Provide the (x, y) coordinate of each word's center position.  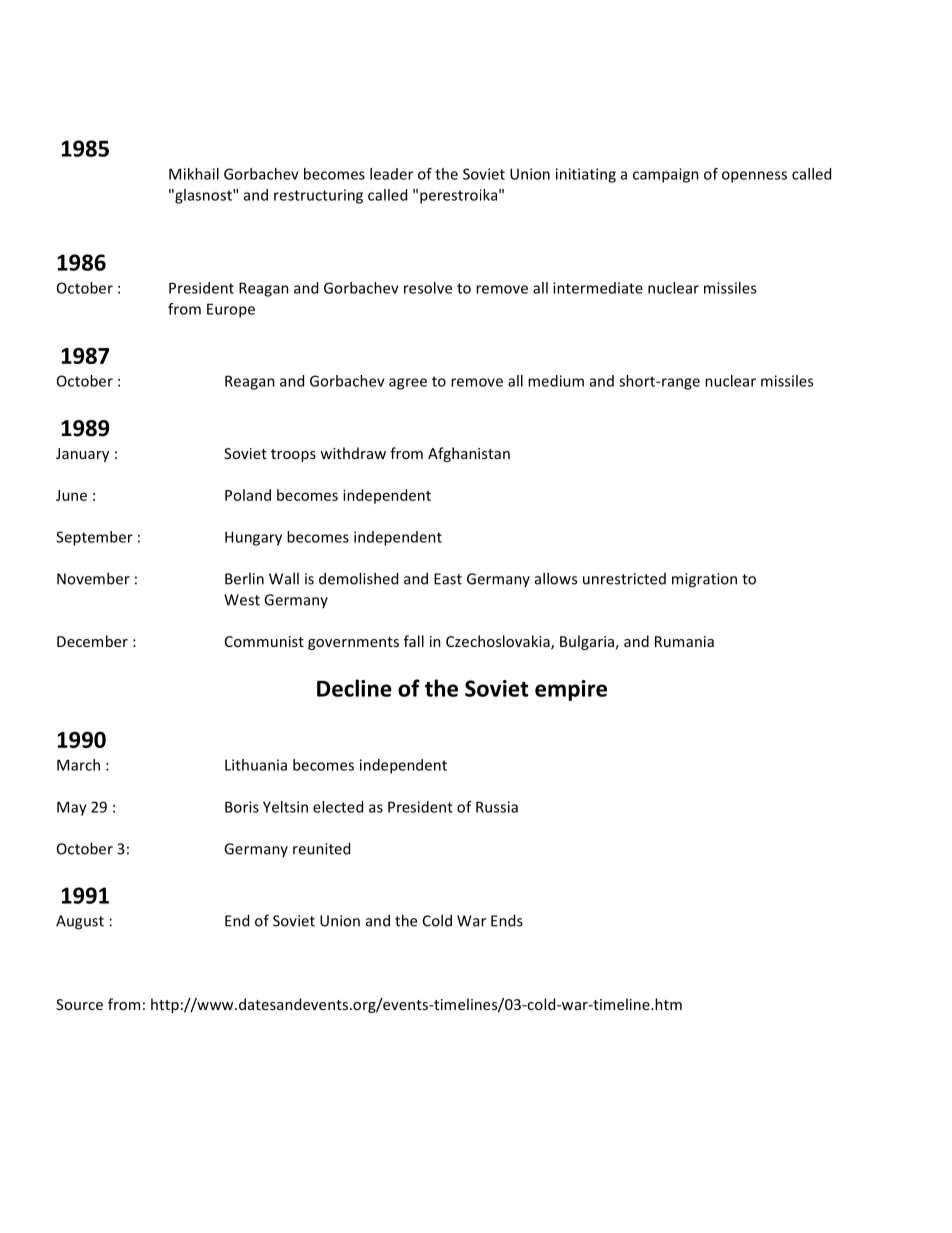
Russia (497, 807)
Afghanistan (469, 454)
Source (79, 1004)
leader (391, 174)
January (82, 455)
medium (556, 381)
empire (571, 690)
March (78, 765)
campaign (666, 175)
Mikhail (194, 174)
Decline (354, 688)
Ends (507, 920)
